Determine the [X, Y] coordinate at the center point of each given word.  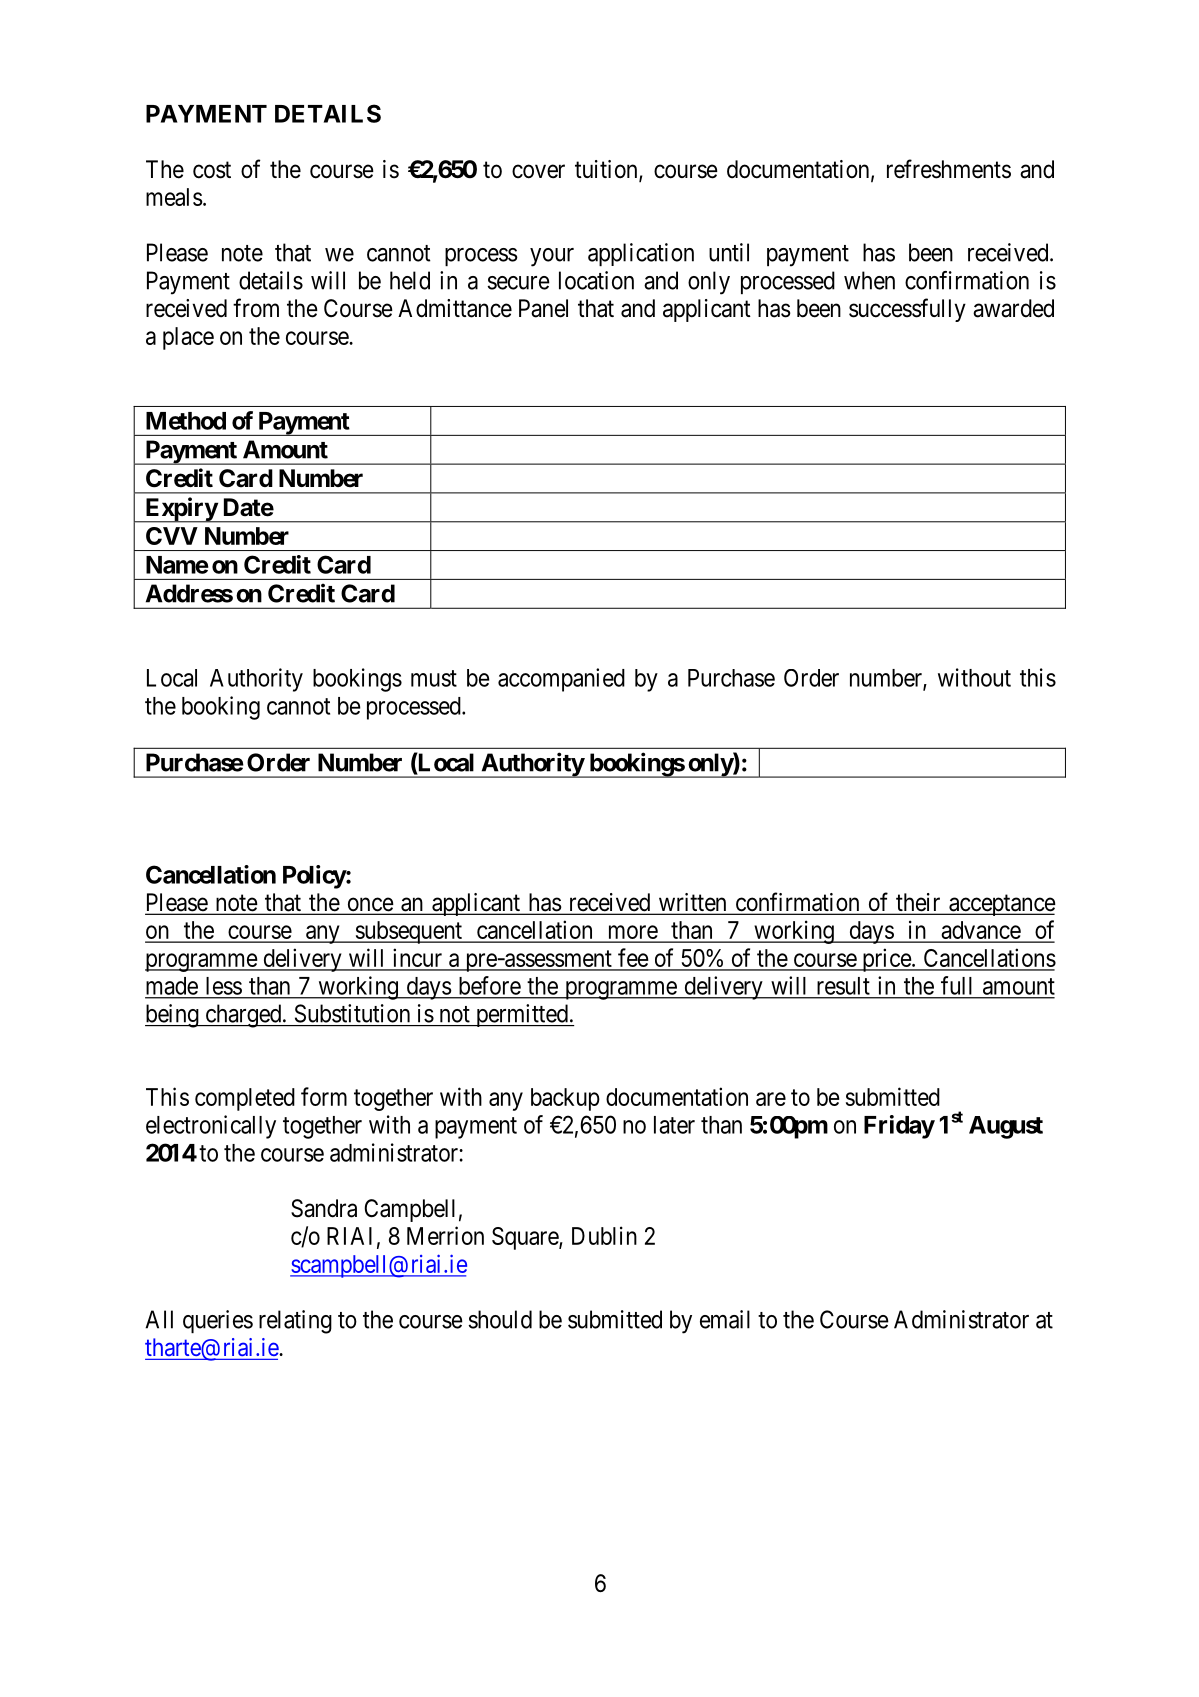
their [918, 903]
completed [245, 1099]
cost [212, 170]
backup [565, 1099]
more [632, 933]
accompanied [561, 680]
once [369, 905]
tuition [607, 170]
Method [186, 421]
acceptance [1001, 905]
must [434, 678]
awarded [1013, 308]
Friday [899, 1127]
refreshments [949, 169]
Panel [543, 308]
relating [295, 1322]
